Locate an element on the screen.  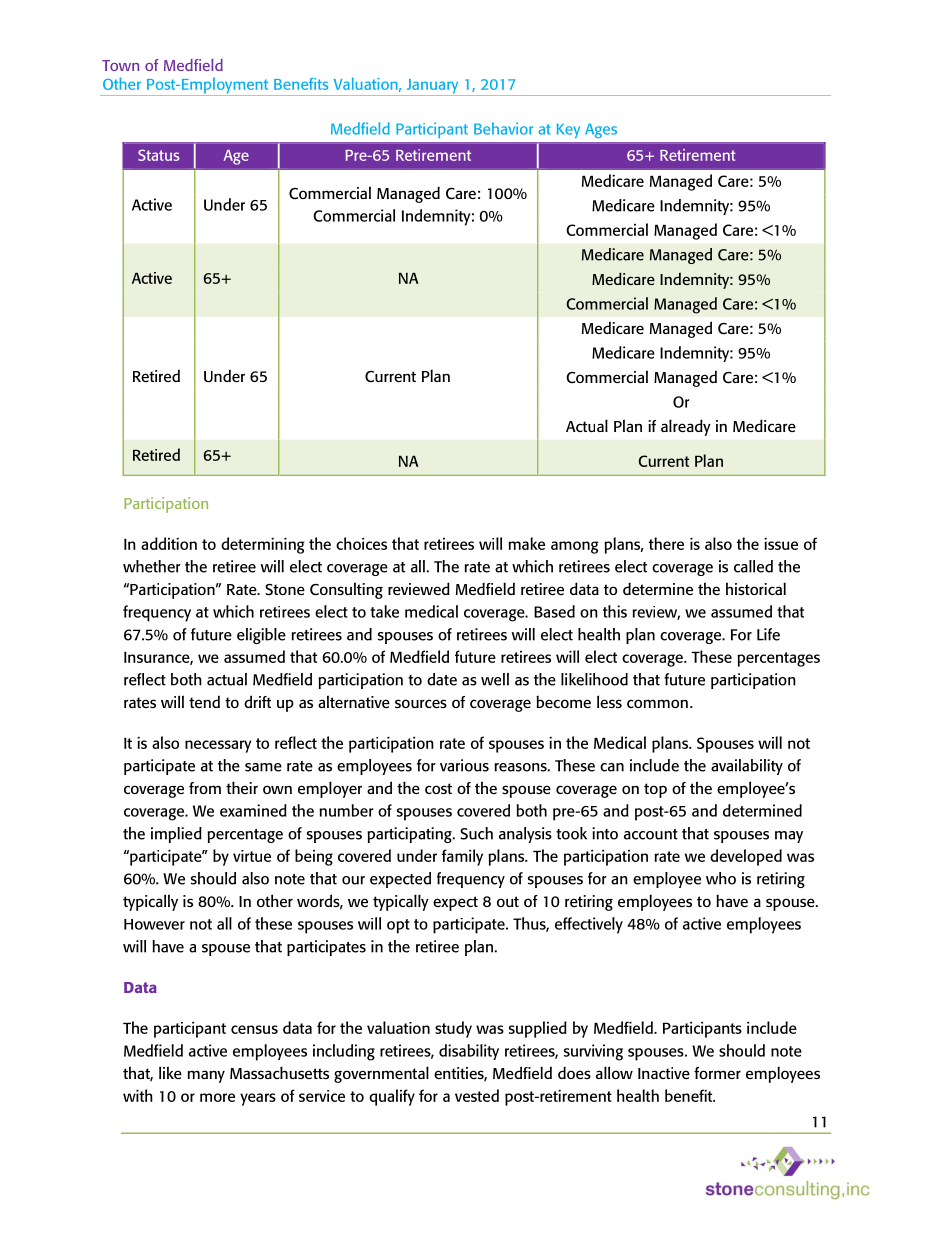
there is located at coordinates (666, 543).
